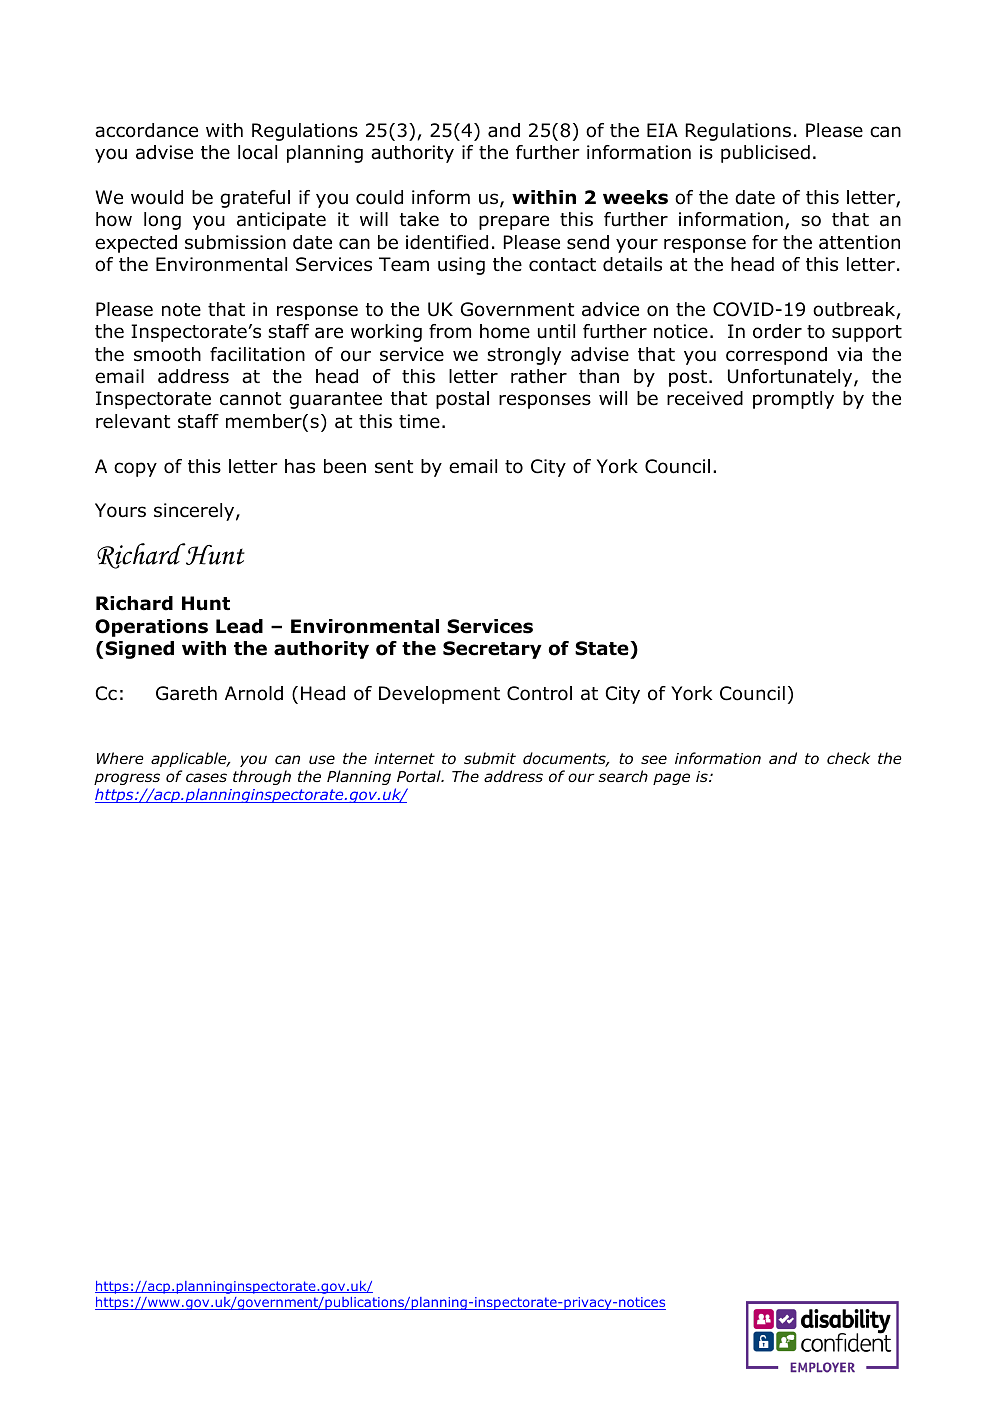  Describe the element at coordinates (135, 469) in the image. I see `copy` at that location.
